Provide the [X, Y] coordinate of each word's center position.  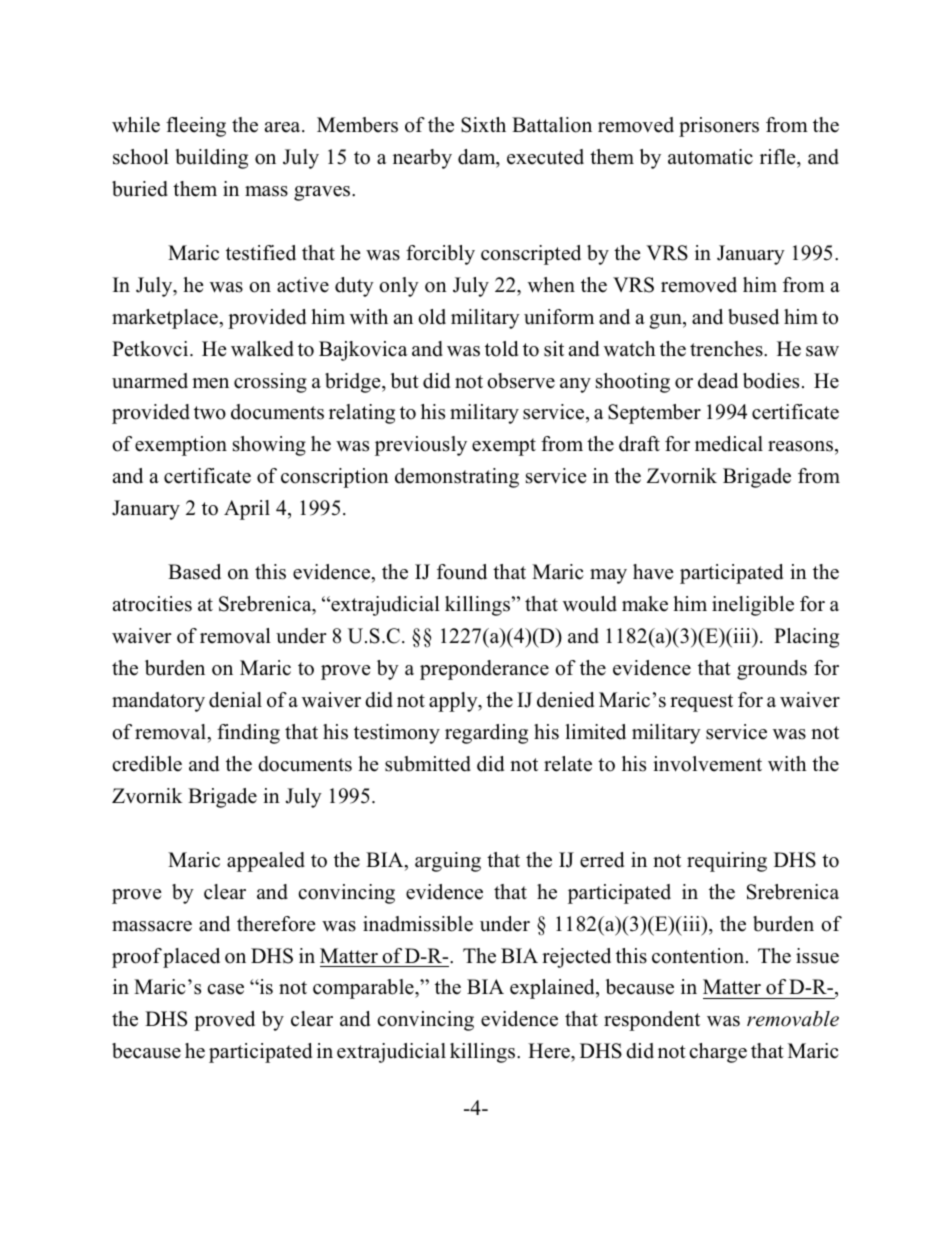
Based [194, 572]
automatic [710, 157]
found [462, 572]
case [225, 989]
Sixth [483, 125]
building [211, 159]
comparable [364, 989]
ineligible [753, 606]
